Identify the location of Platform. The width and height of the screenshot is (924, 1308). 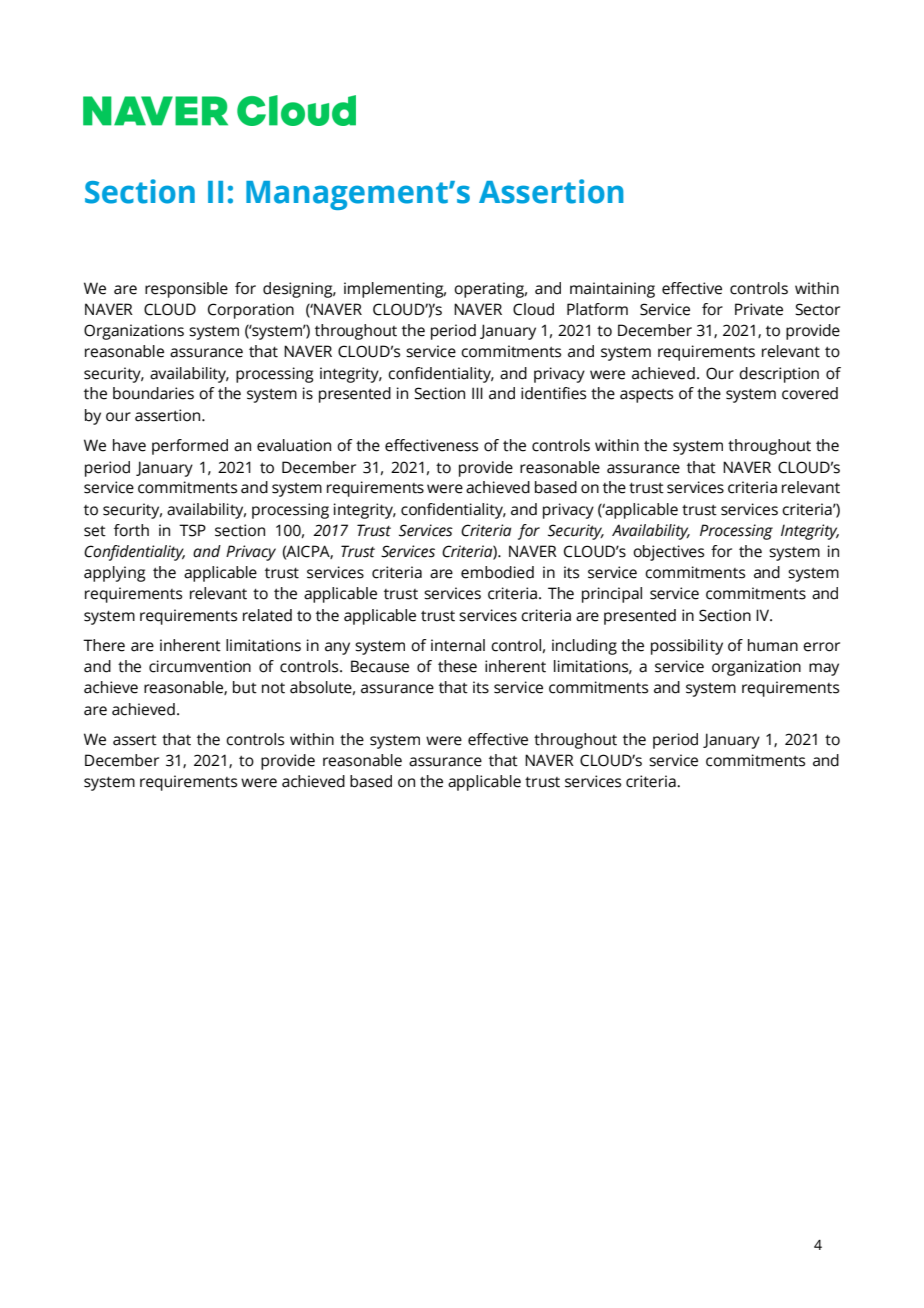
(597, 309).
